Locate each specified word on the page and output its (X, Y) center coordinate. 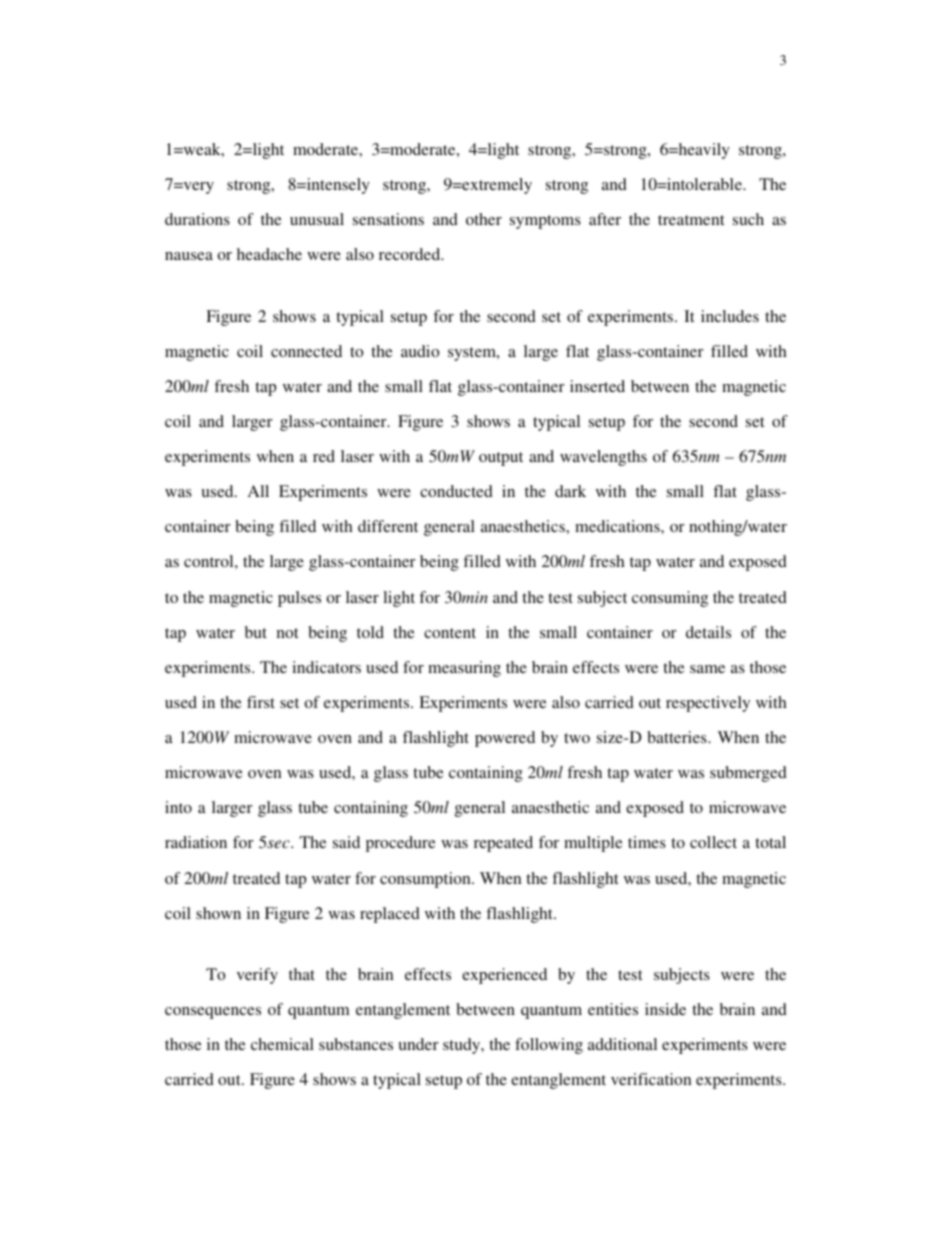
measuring (464, 669)
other (484, 219)
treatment (691, 220)
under (418, 1044)
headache (269, 254)
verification (651, 1079)
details (708, 632)
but (256, 632)
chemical (282, 1044)
